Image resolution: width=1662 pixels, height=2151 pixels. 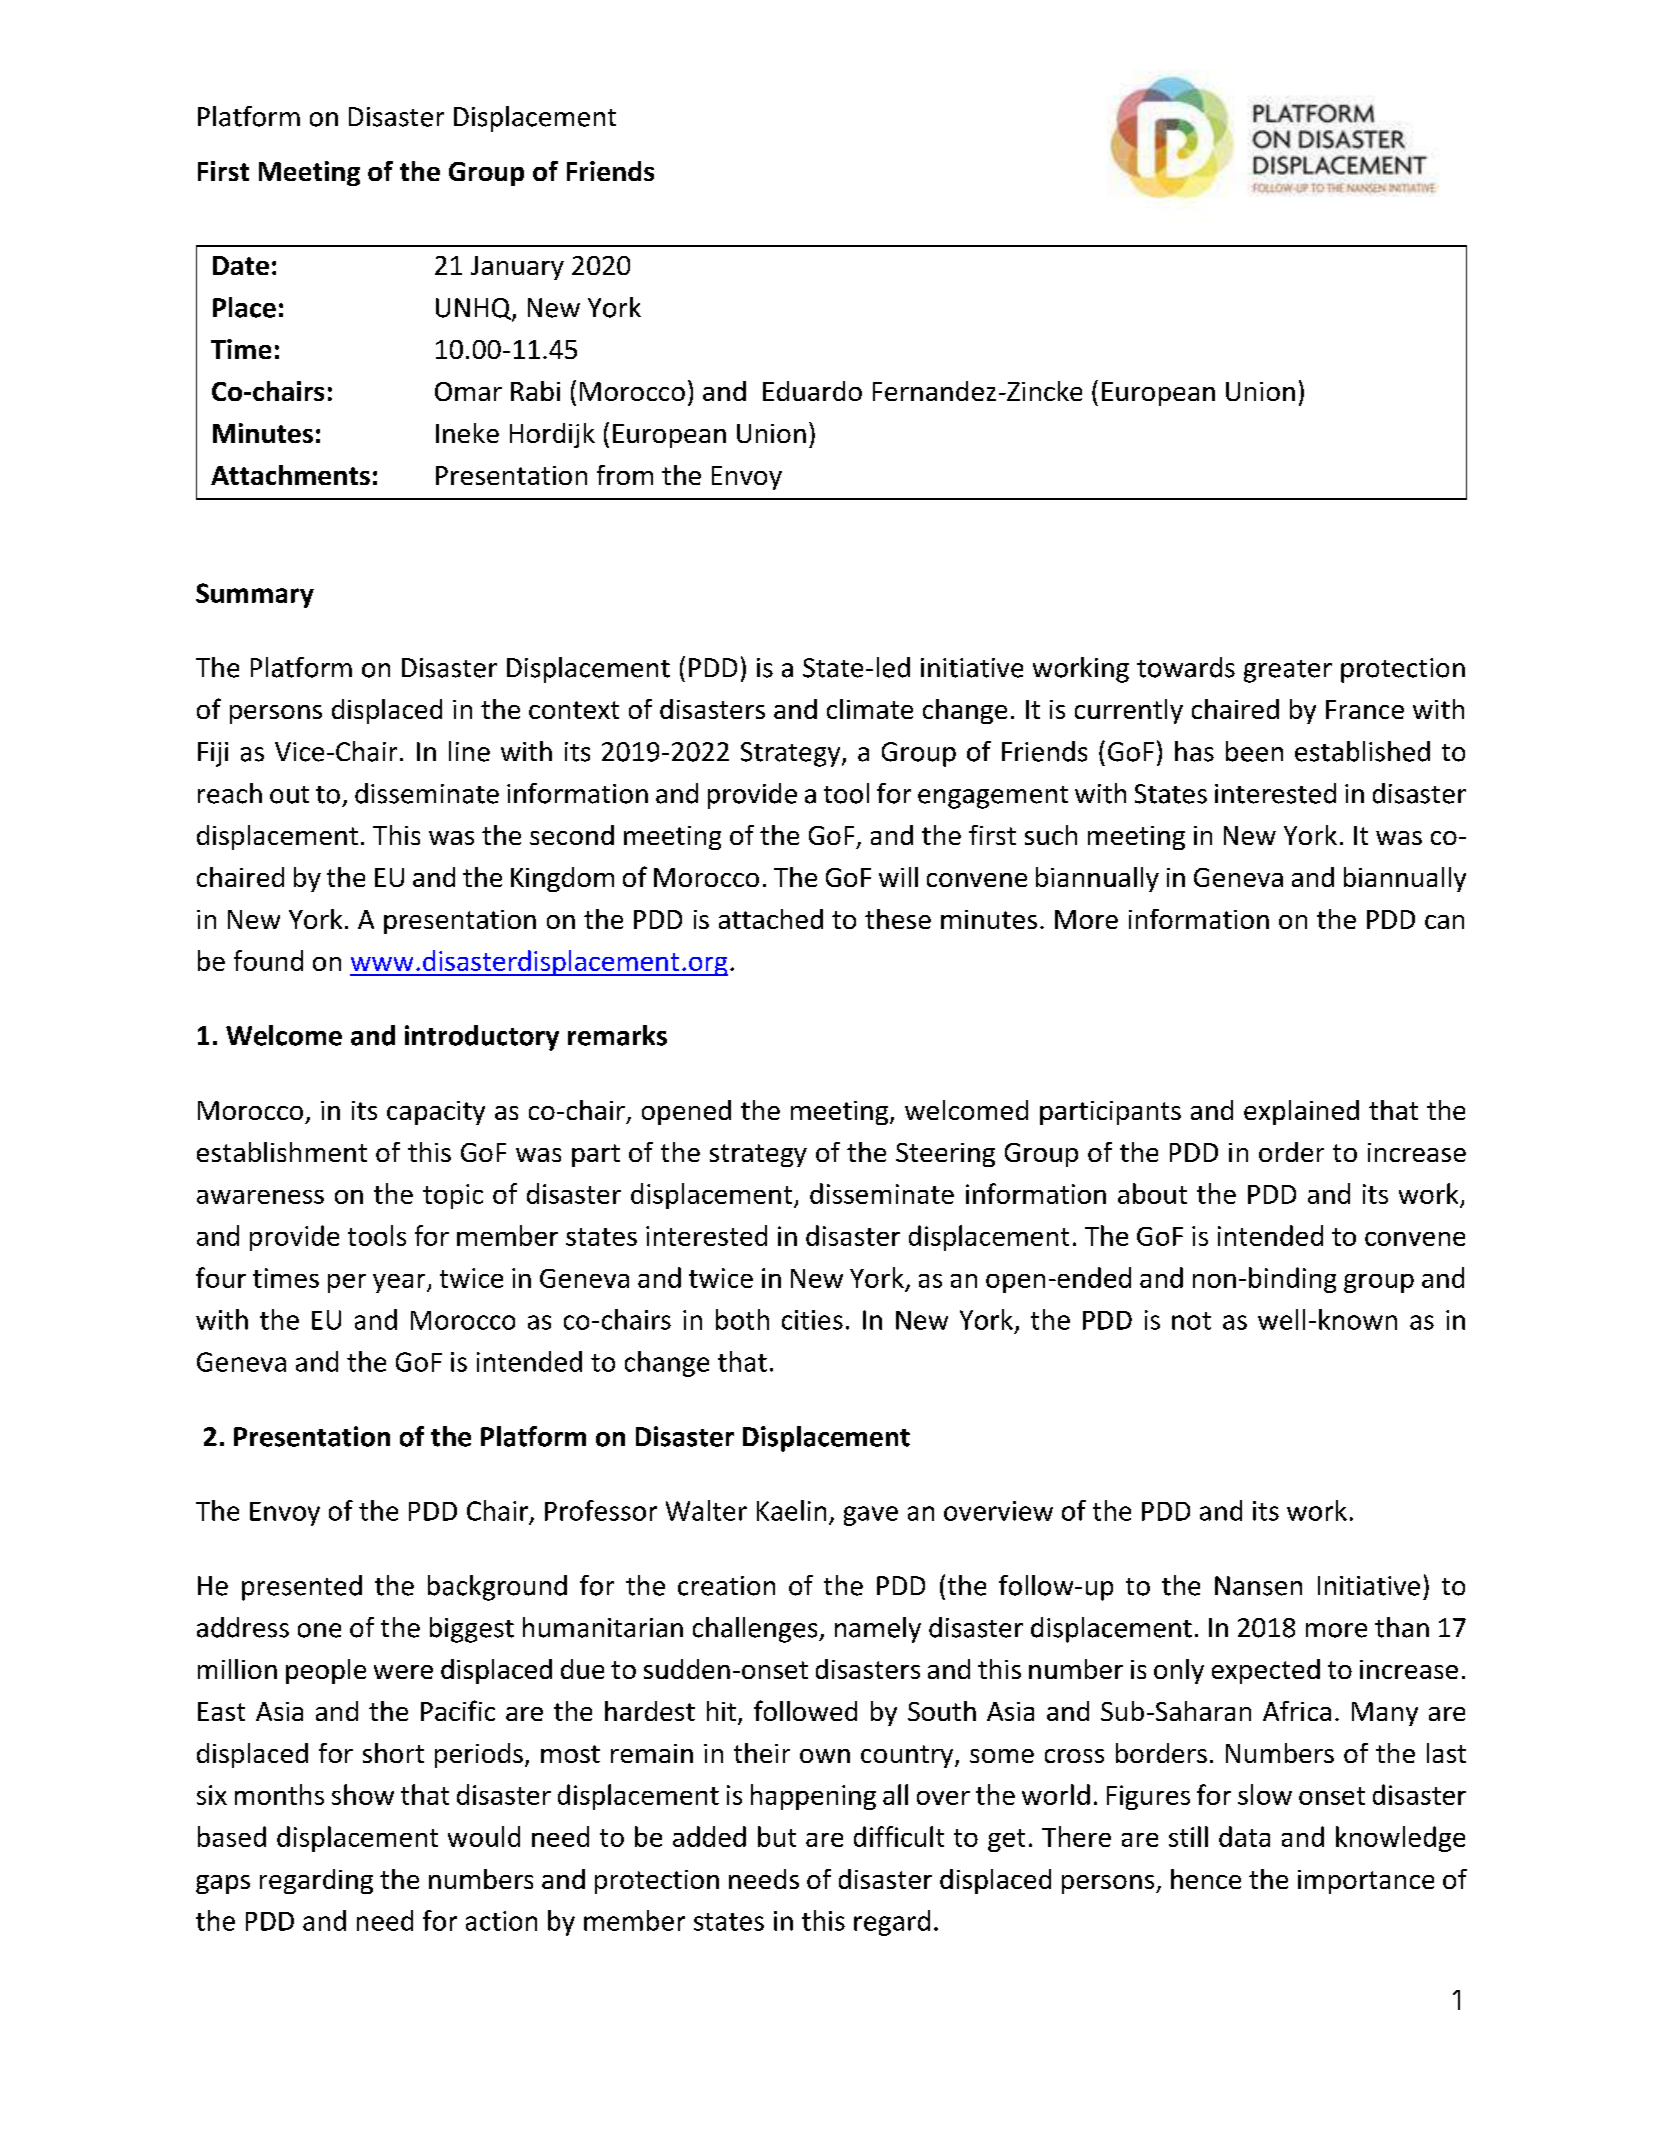 What do you see at coordinates (241, 265) in the document?
I see `Date` at bounding box center [241, 265].
